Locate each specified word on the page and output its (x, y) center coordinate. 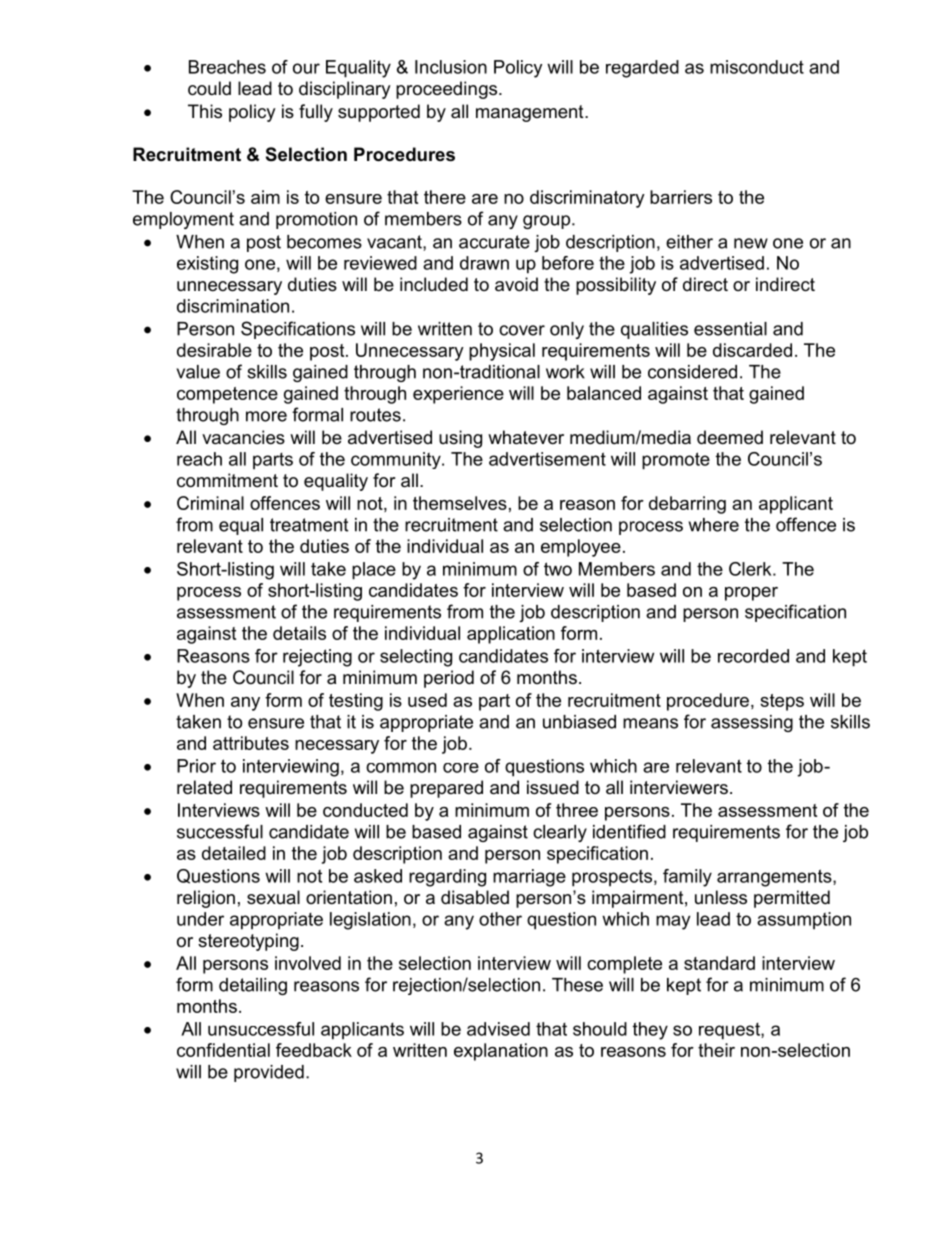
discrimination (233, 306)
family (687, 878)
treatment (309, 525)
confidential (223, 1050)
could (209, 88)
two (558, 569)
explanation (501, 1052)
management (531, 113)
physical (502, 352)
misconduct (757, 67)
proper (751, 594)
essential (730, 329)
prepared (446, 789)
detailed (234, 853)
